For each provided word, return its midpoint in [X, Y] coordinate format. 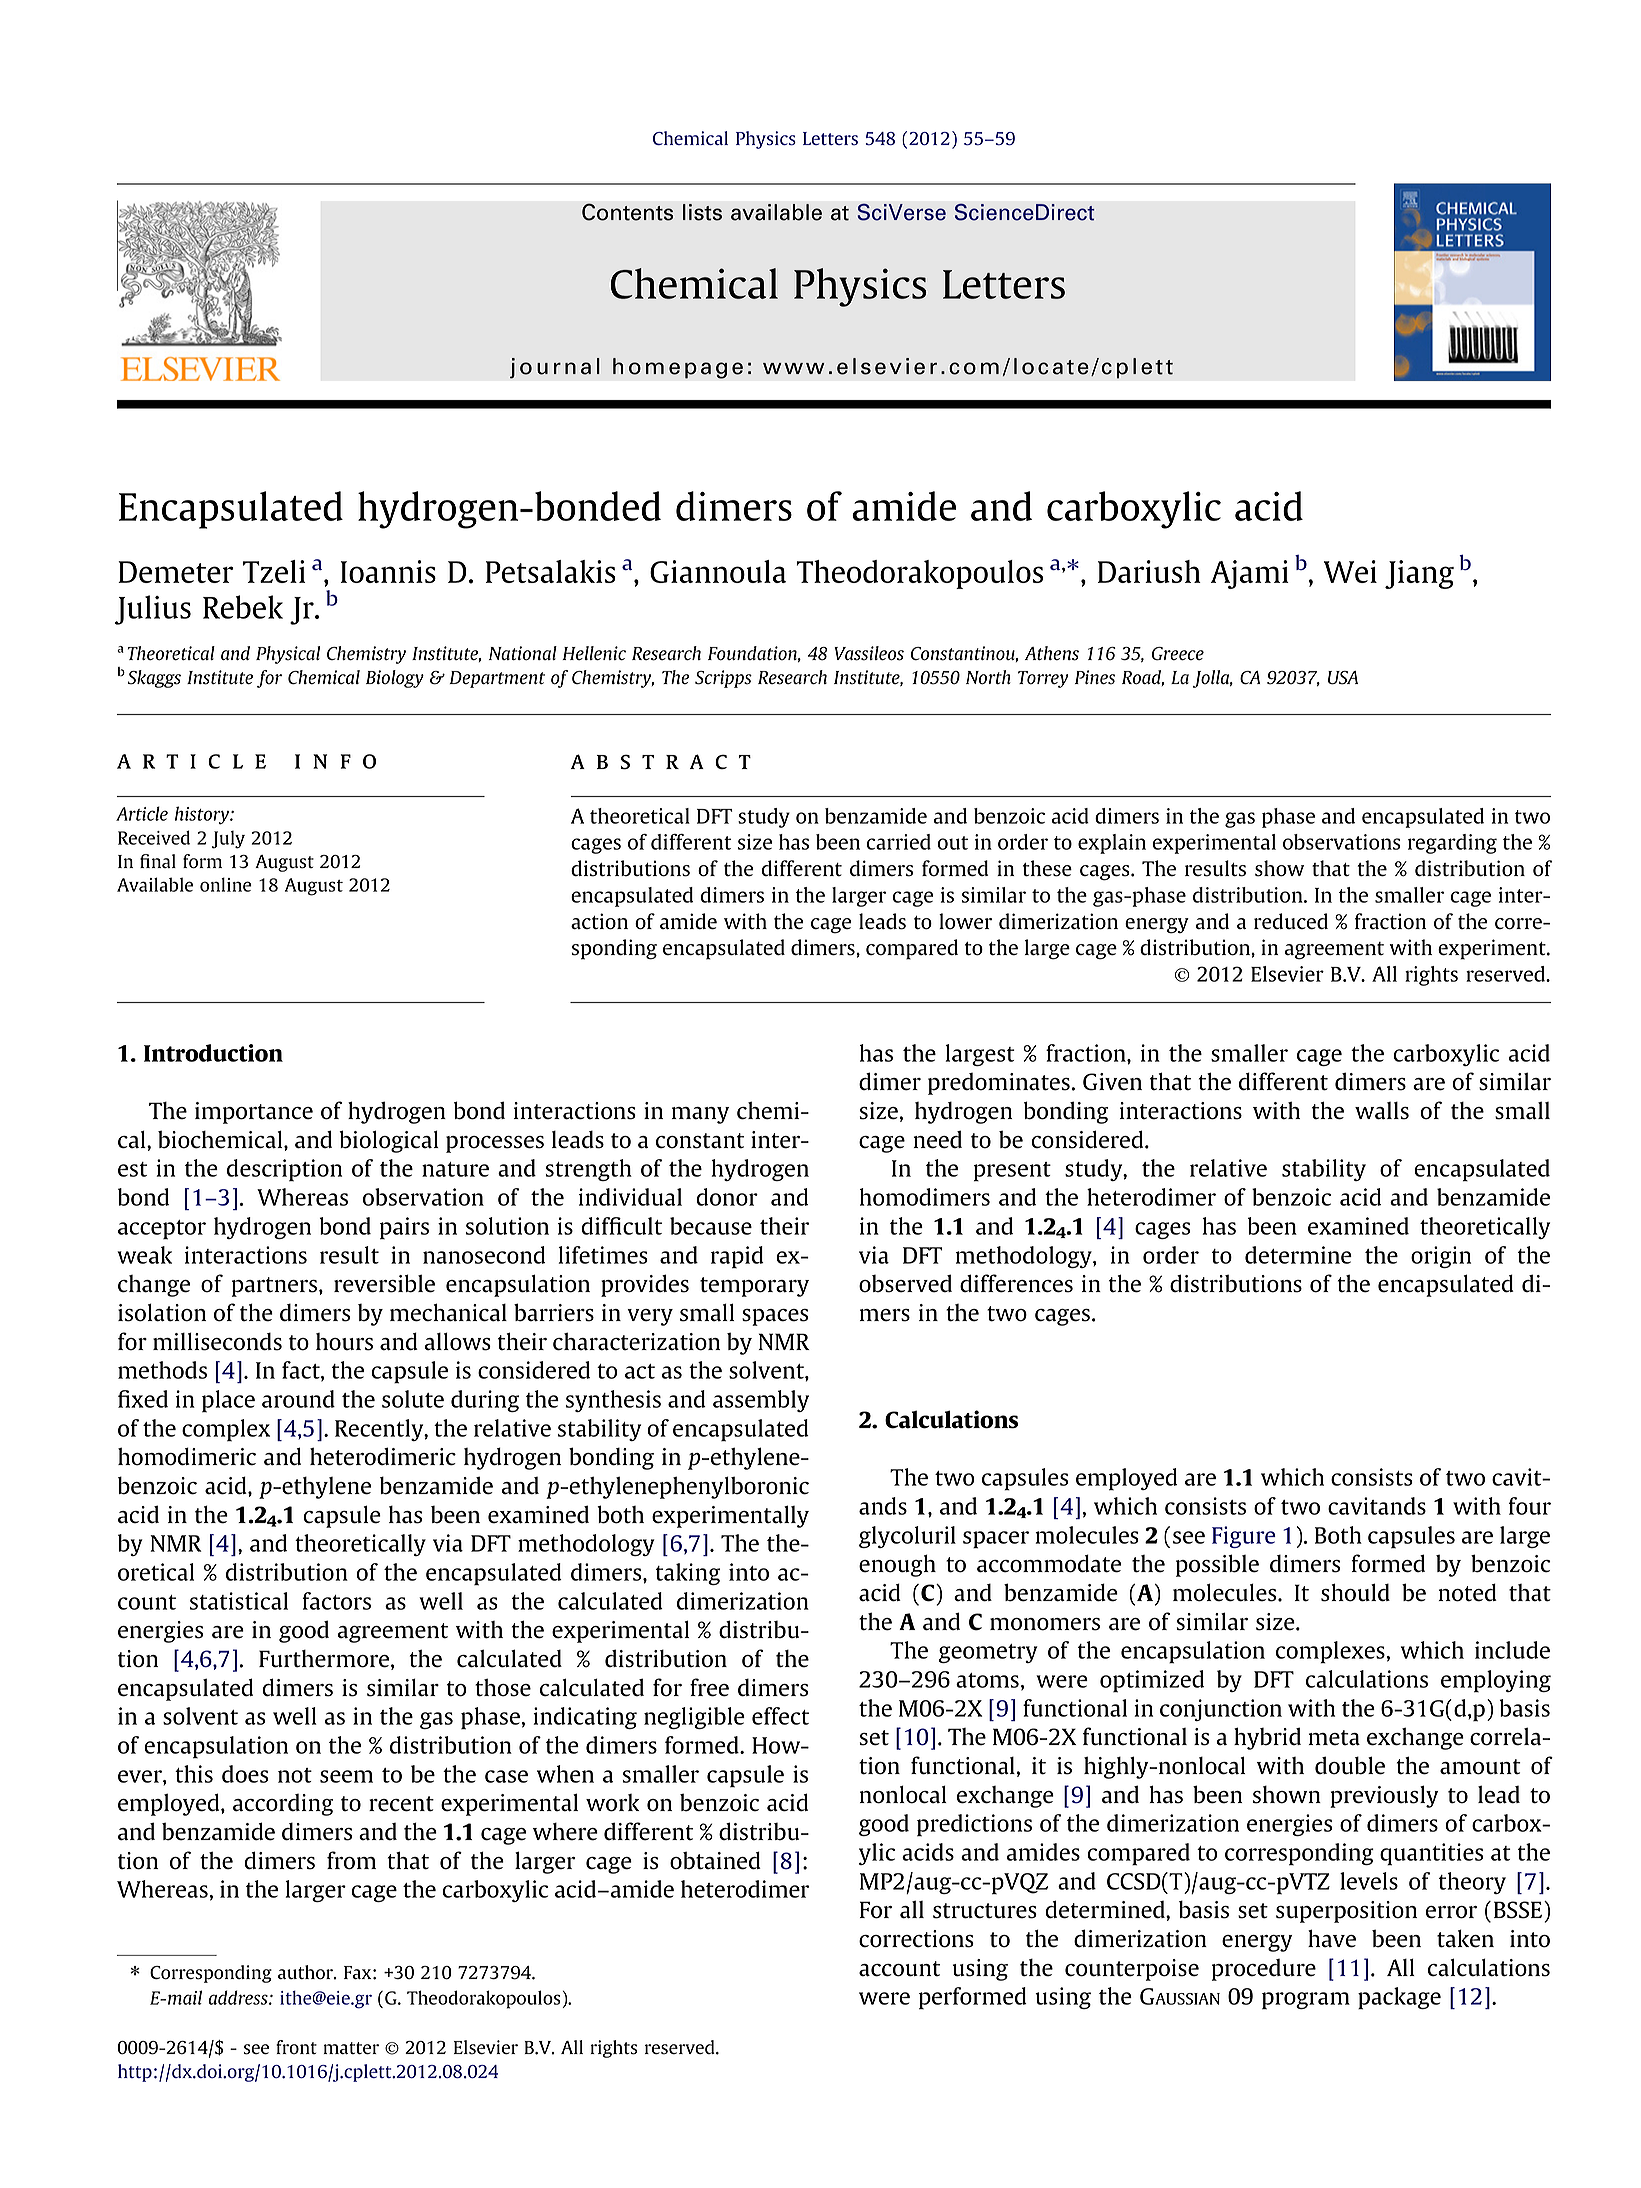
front [296, 2047]
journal [555, 368]
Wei [1350, 571]
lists [702, 212]
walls [1382, 1111]
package [1399, 1998]
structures [985, 1911]
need [937, 1139]
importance [254, 1113]
